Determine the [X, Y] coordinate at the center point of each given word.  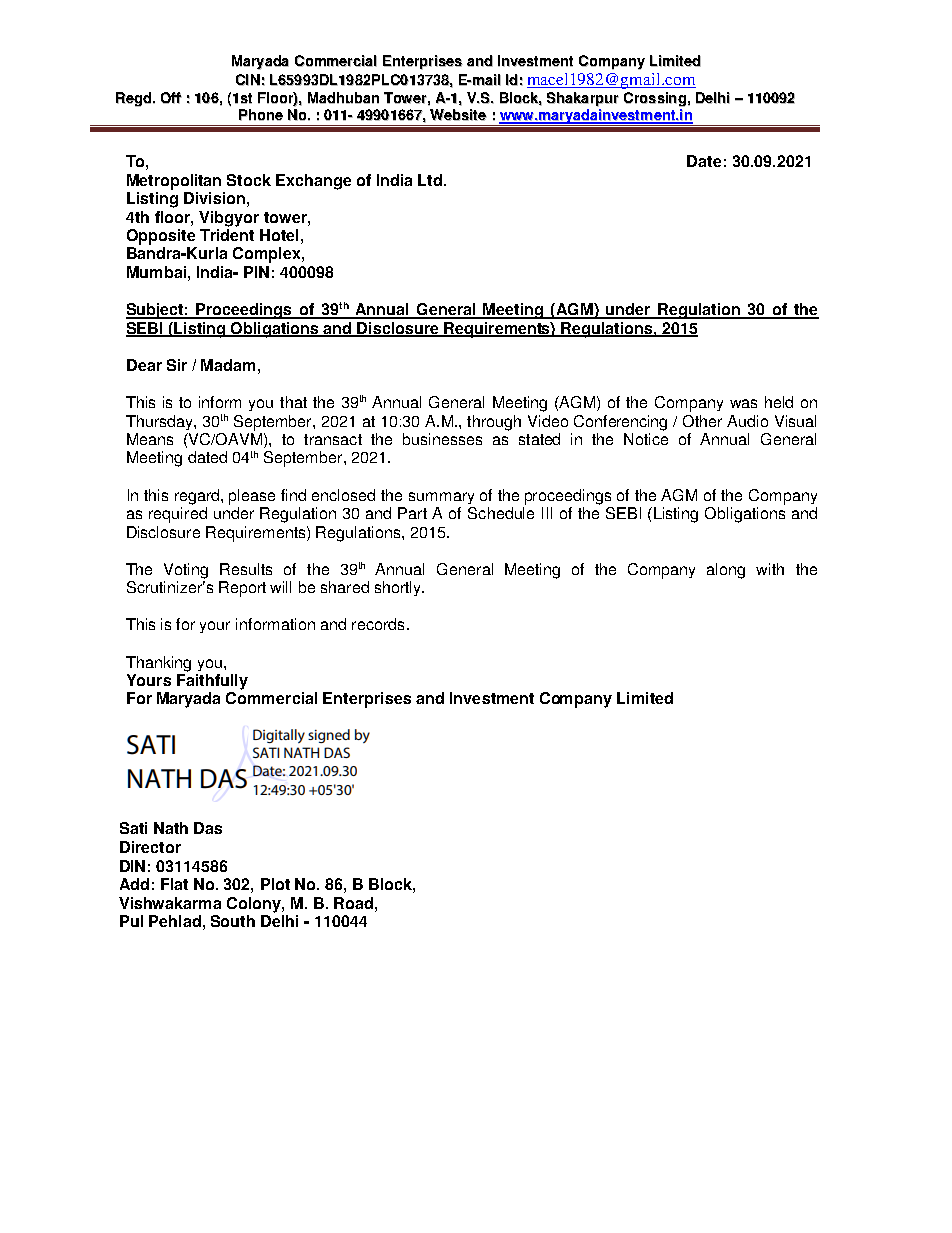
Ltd [430, 180]
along [726, 571]
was [743, 403]
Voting [186, 571]
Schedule [501, 513]
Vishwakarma [170, 903]
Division [214, 198]
